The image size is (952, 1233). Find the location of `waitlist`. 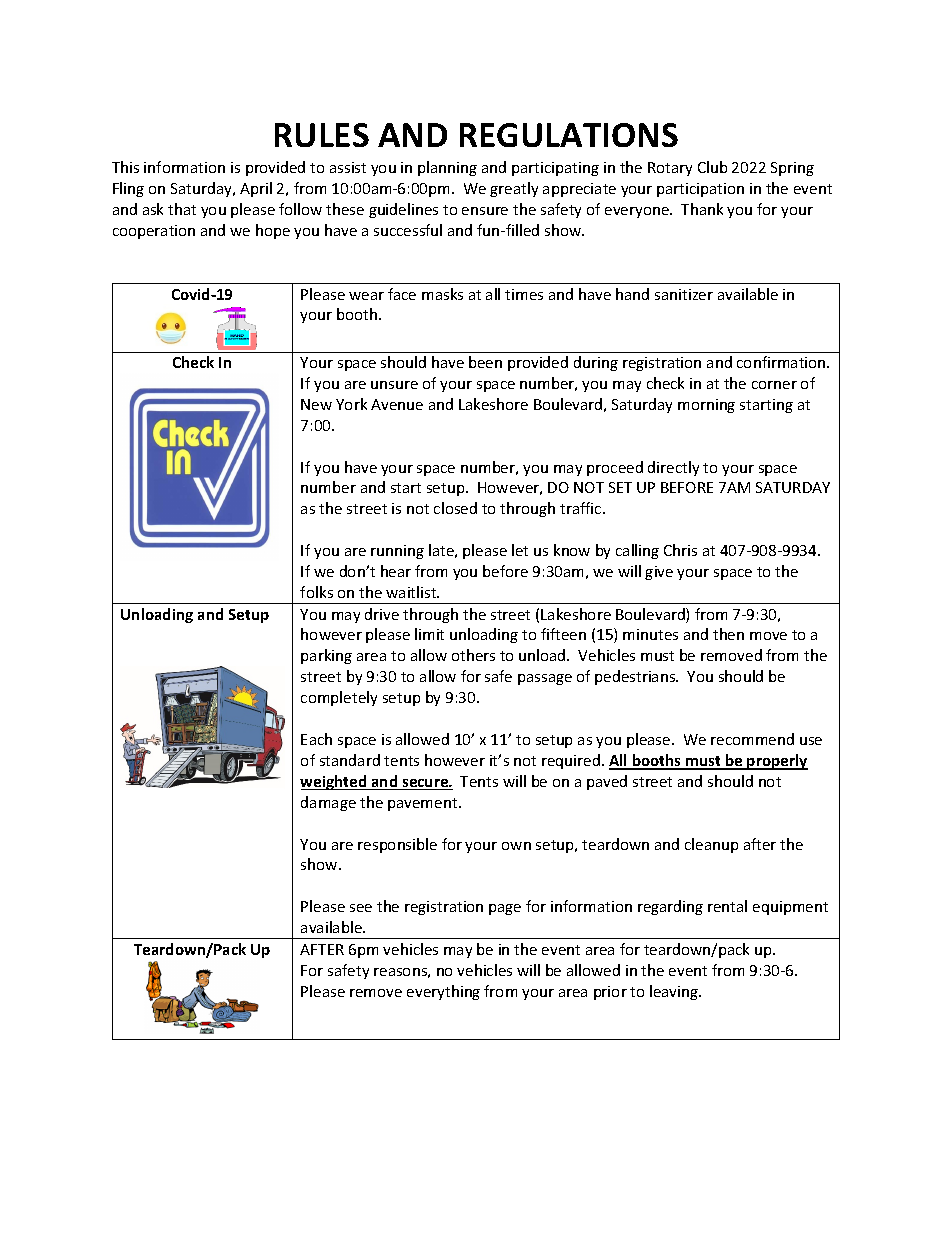

waitlist is located at coordinates (412, 592).
